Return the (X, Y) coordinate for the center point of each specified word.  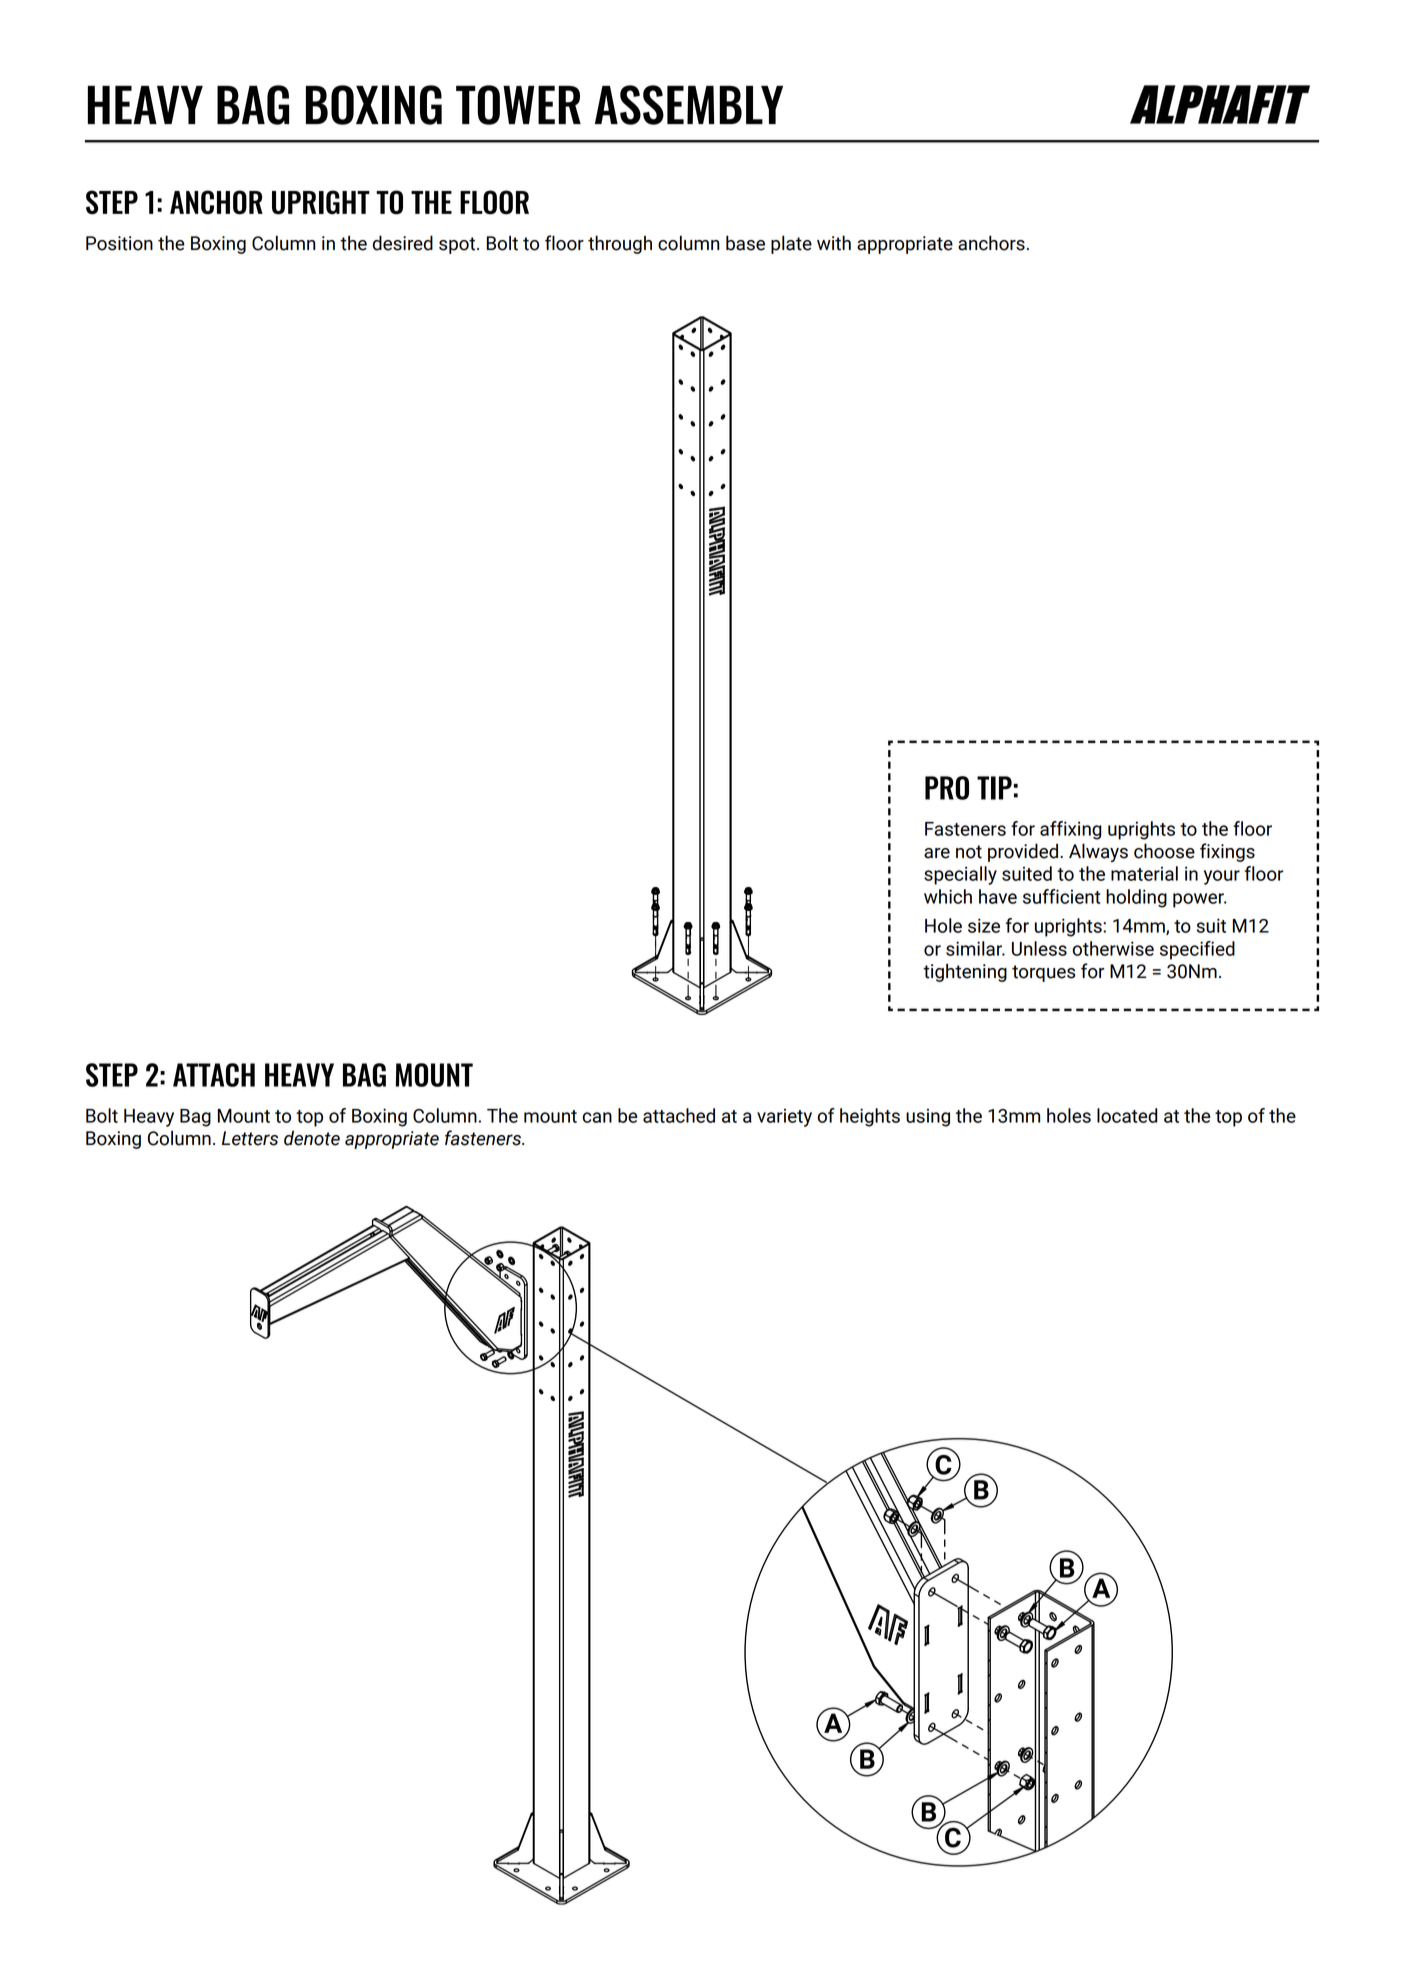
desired (403, 243)
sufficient (1061, 896)
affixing (1071, 830)
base (745, 243)
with (834, 243)
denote (312, 1138)
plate (791, 244)
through (620, 244)
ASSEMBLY (689, 105)
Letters (250, 1138)
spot (458, 245)
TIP (994, 788)
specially (960, 875)
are (937, 853)
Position (119, 243)
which (948, 896)
